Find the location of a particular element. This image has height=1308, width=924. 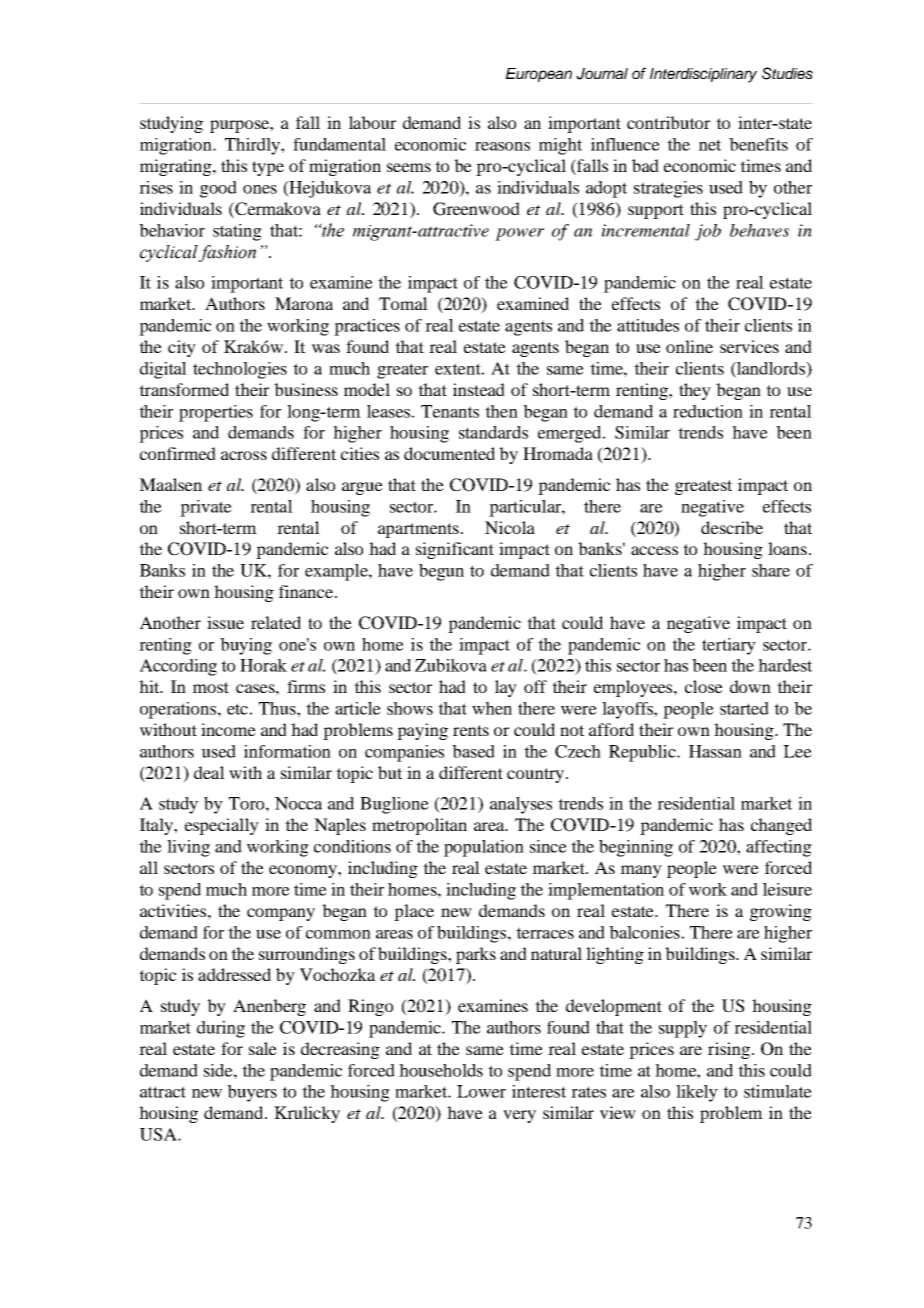

likely is located at coordinates (697, 1093).
